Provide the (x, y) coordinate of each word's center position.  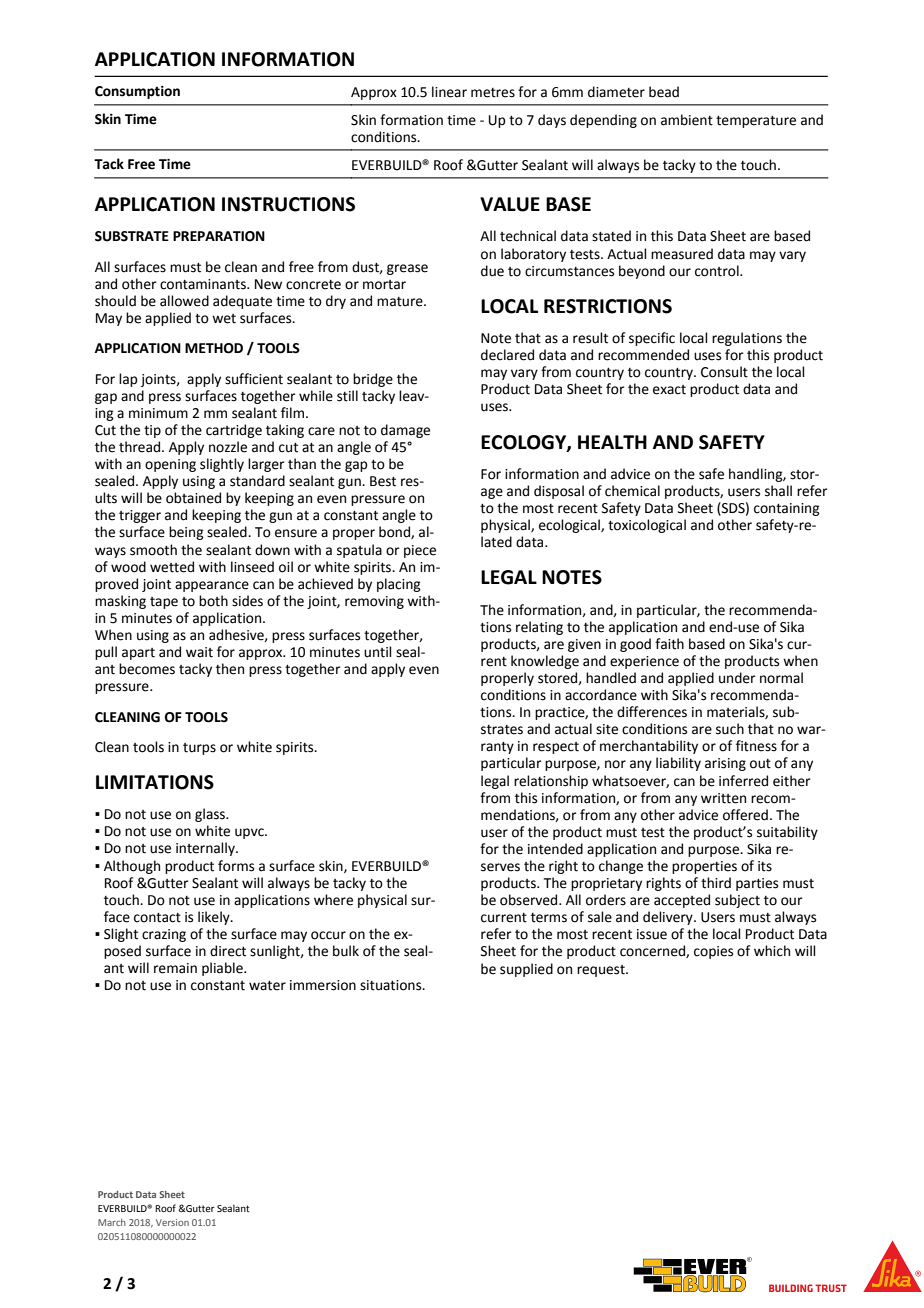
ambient (687, 120)
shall (778, 491)
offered (745, 815)
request (602, 971)
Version (172, 1222)
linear (449, 92)
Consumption (137, 92)
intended (555, 849)
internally (206, 849)
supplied (526, 970)
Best (383, 481)
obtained (193, 498)
